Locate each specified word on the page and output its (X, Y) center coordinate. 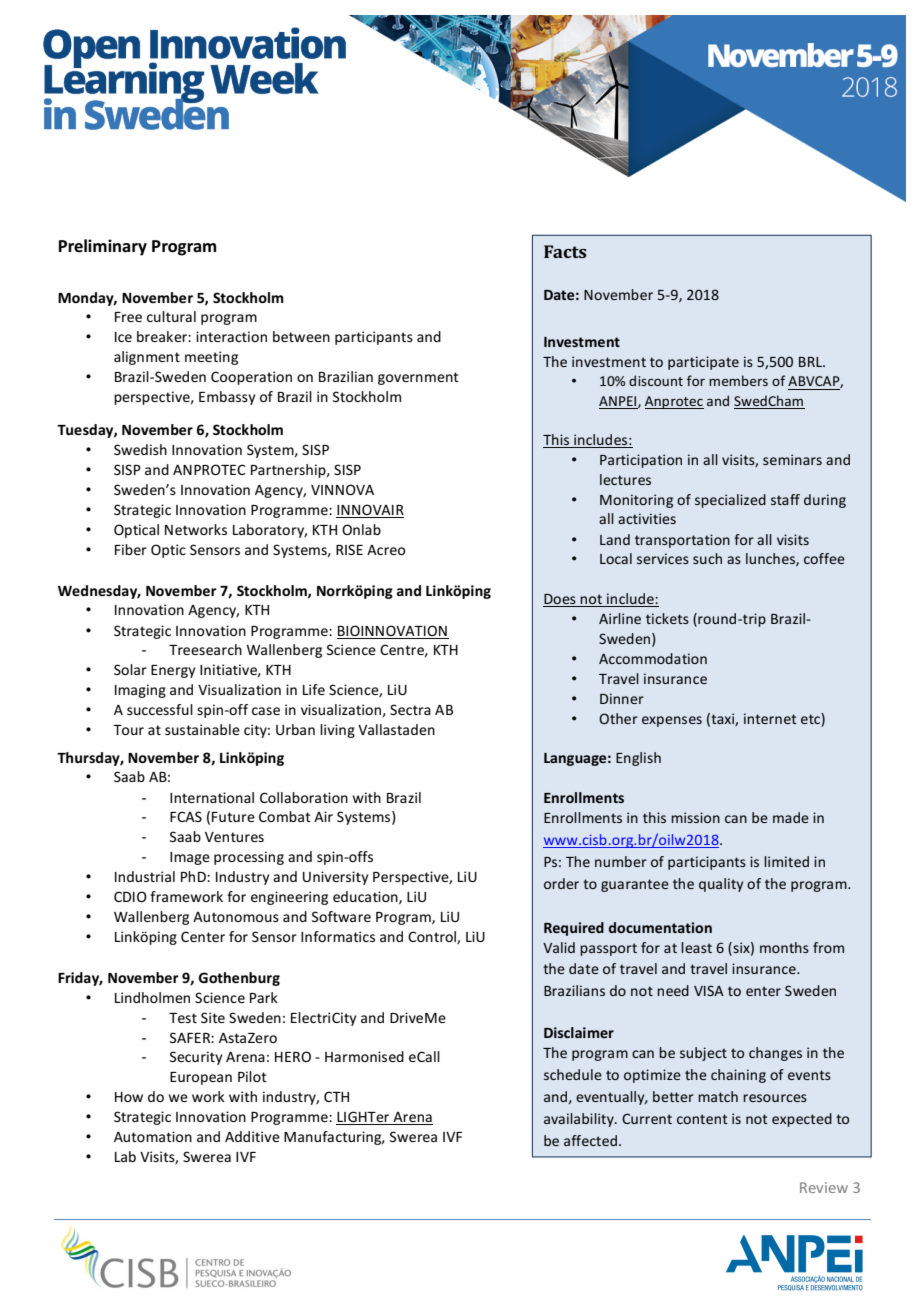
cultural (171, 316)
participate (703, 363)
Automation (153, 1136)
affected (590, 1140)
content (702, 1119)
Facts (565, 251)
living (337, 731)
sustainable (202, 729)
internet (770, 718)
